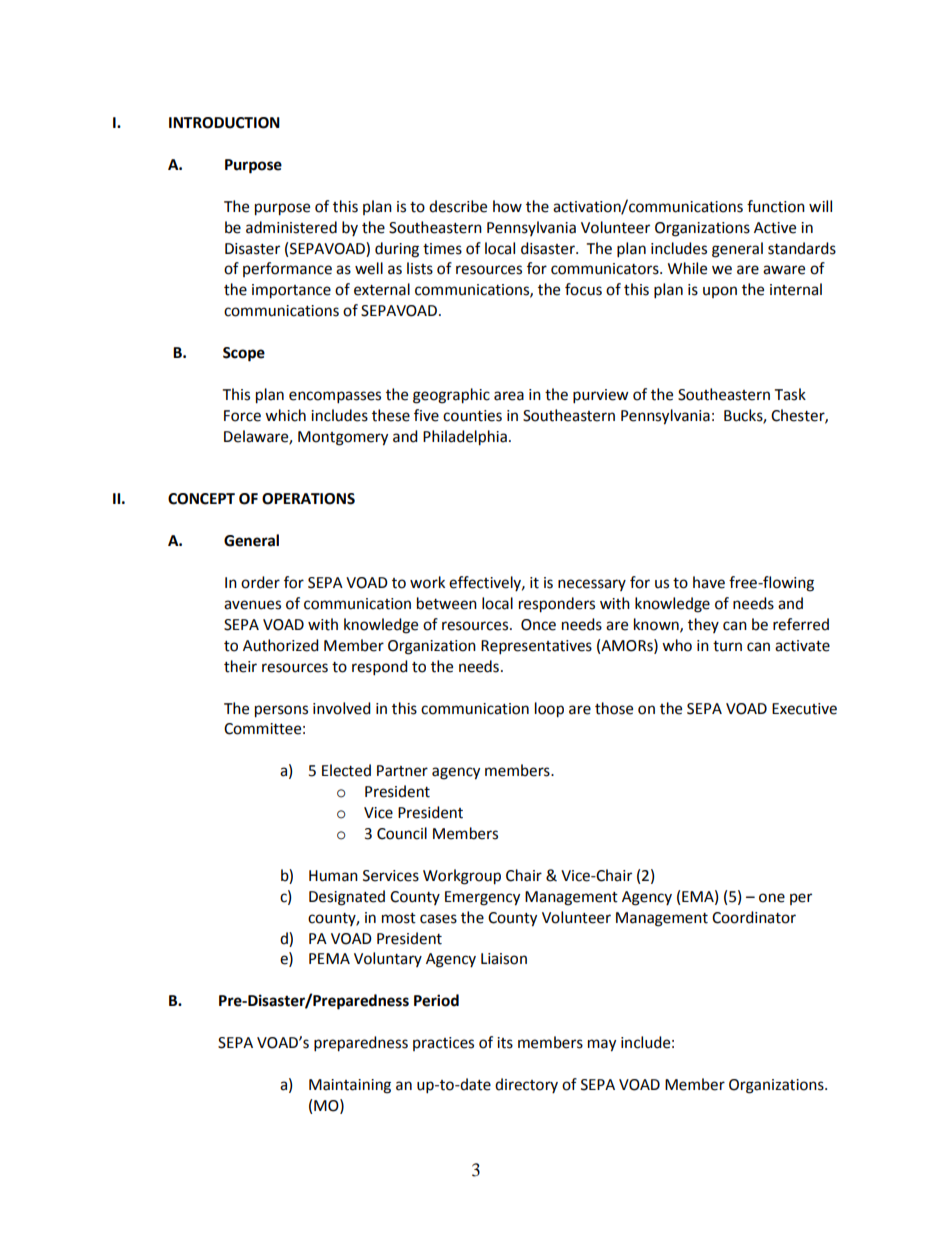  I want to click on function, so click(776, 206).
